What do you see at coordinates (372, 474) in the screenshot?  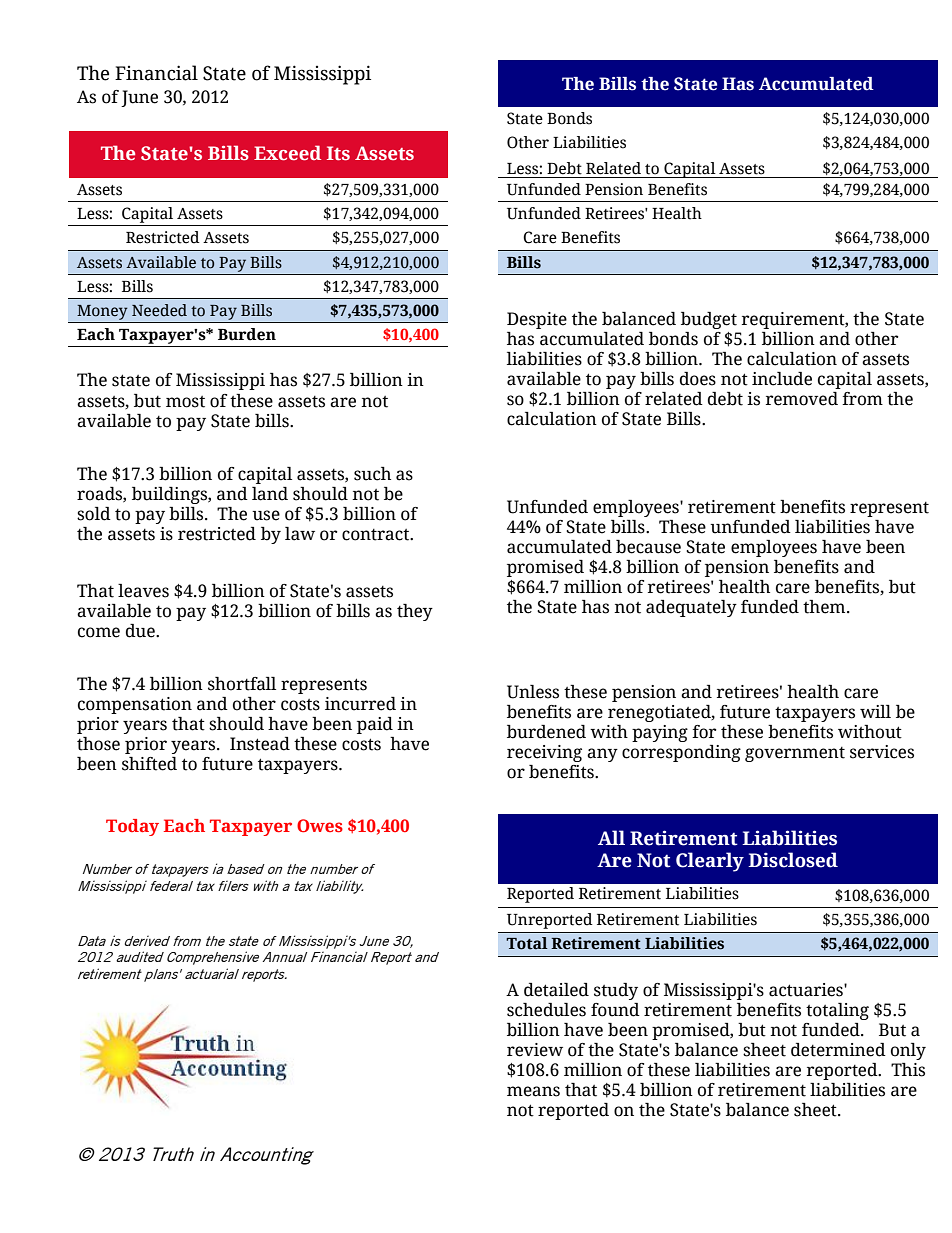 I see `such` at bounding box center [372, 474].
